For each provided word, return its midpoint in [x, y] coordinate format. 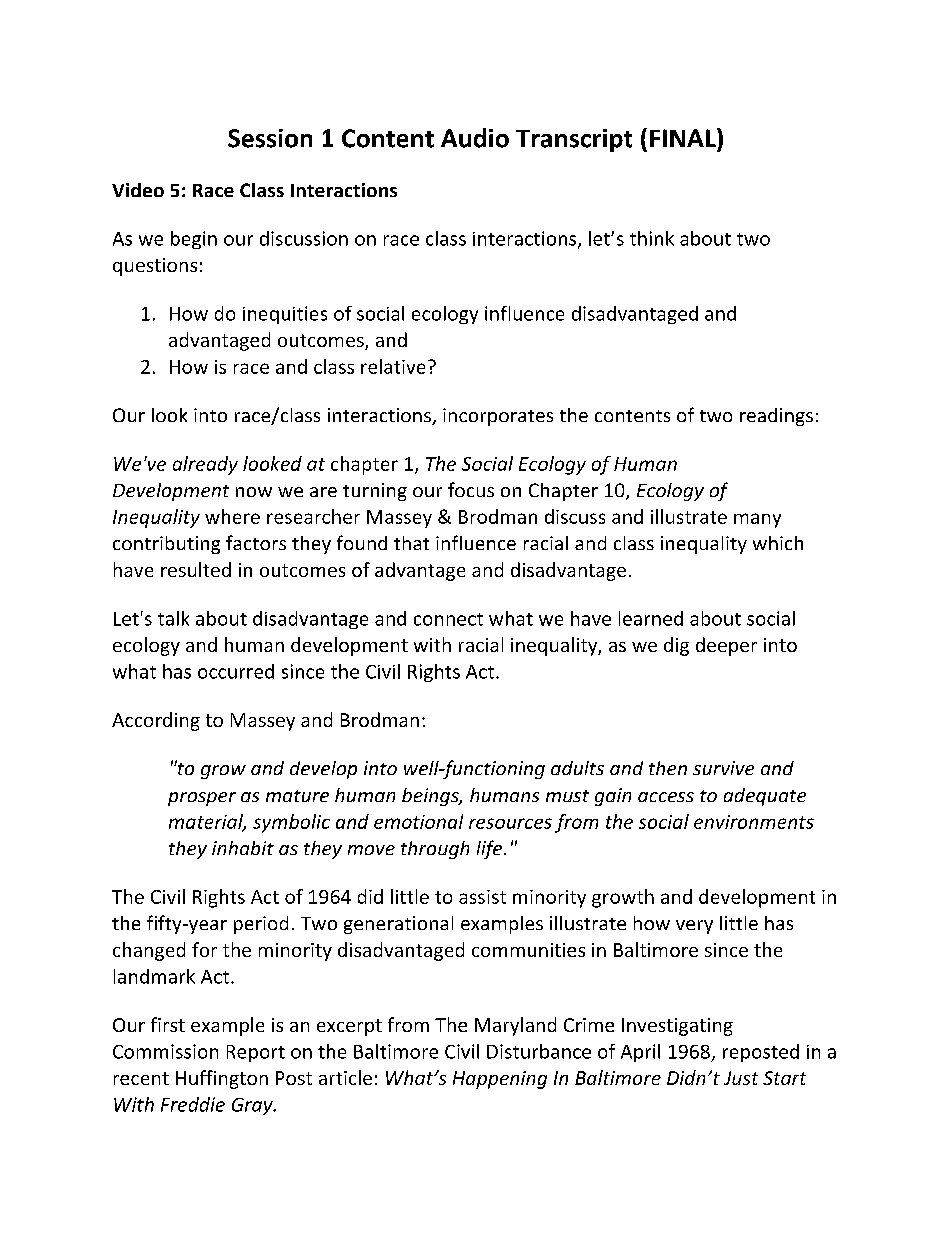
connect [448, 619]
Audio [475, 138]
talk [173, 618]
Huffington [222, 1079]
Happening [500, 1080]
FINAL [684, 137]
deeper [726, 646]
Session [270, 138]
